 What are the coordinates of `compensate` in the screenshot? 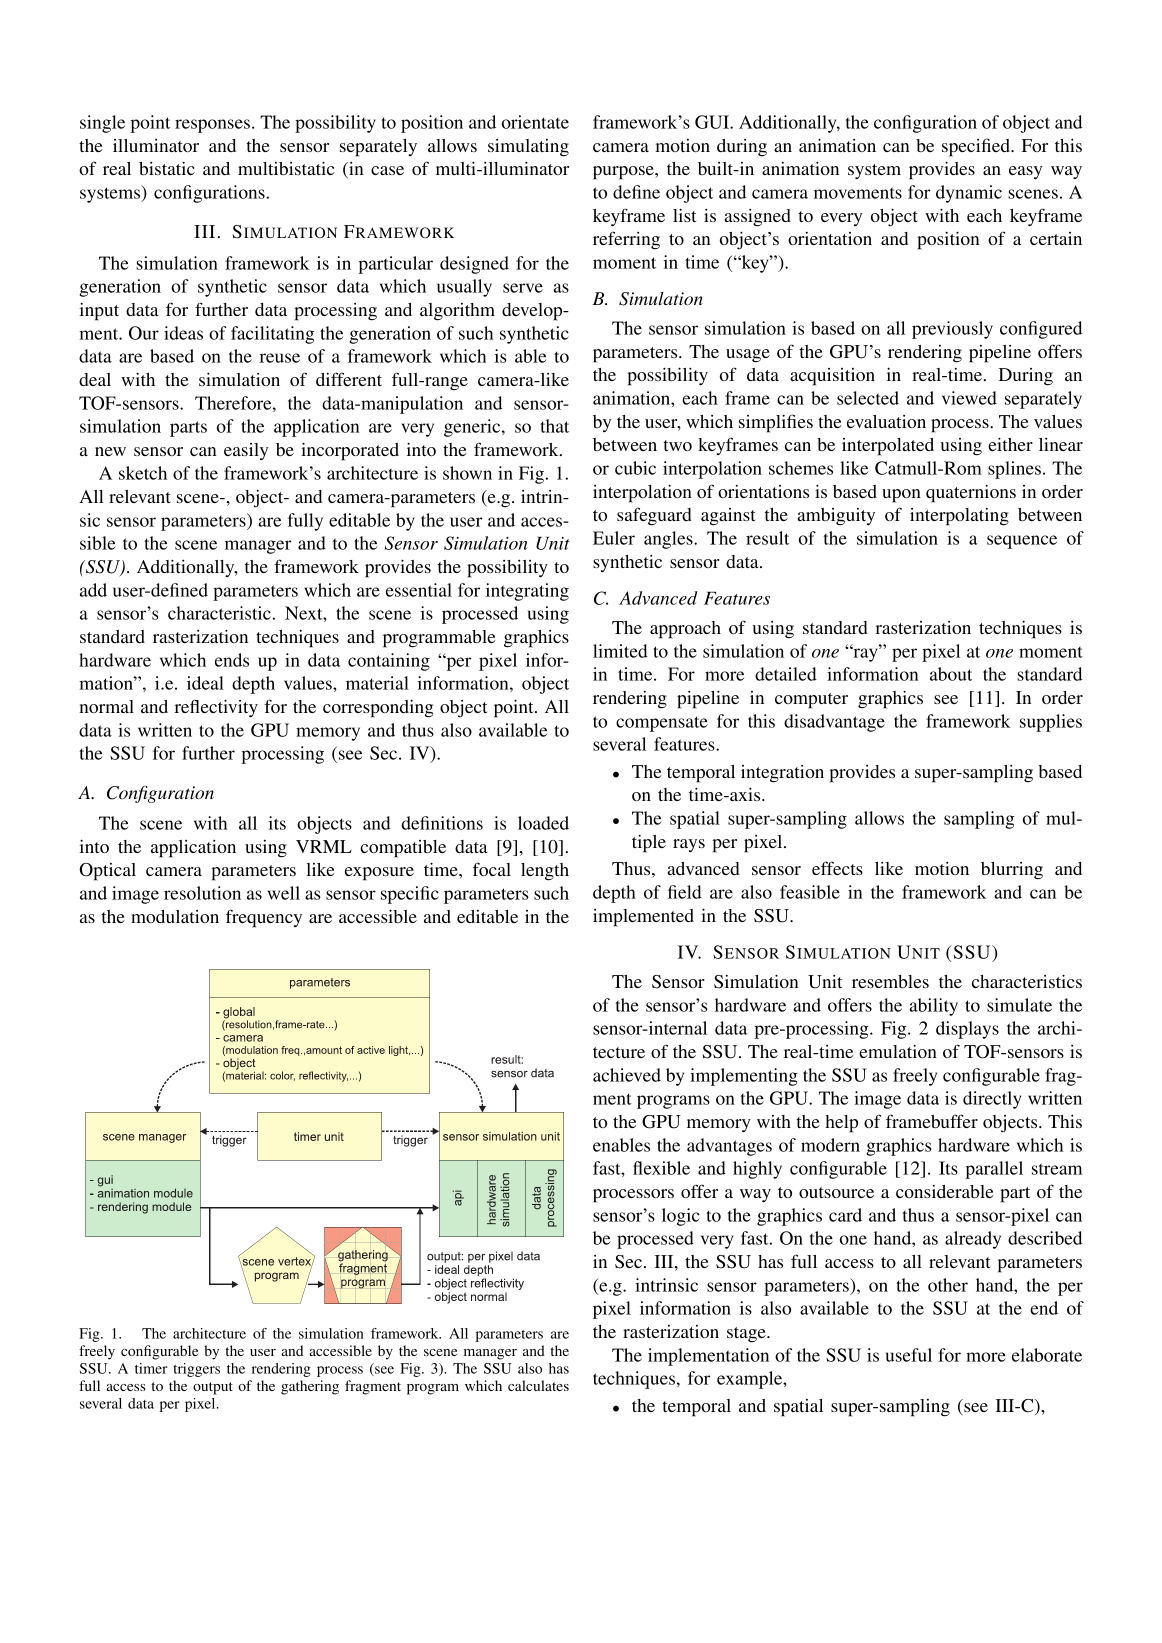 It's located at (662, 724).
